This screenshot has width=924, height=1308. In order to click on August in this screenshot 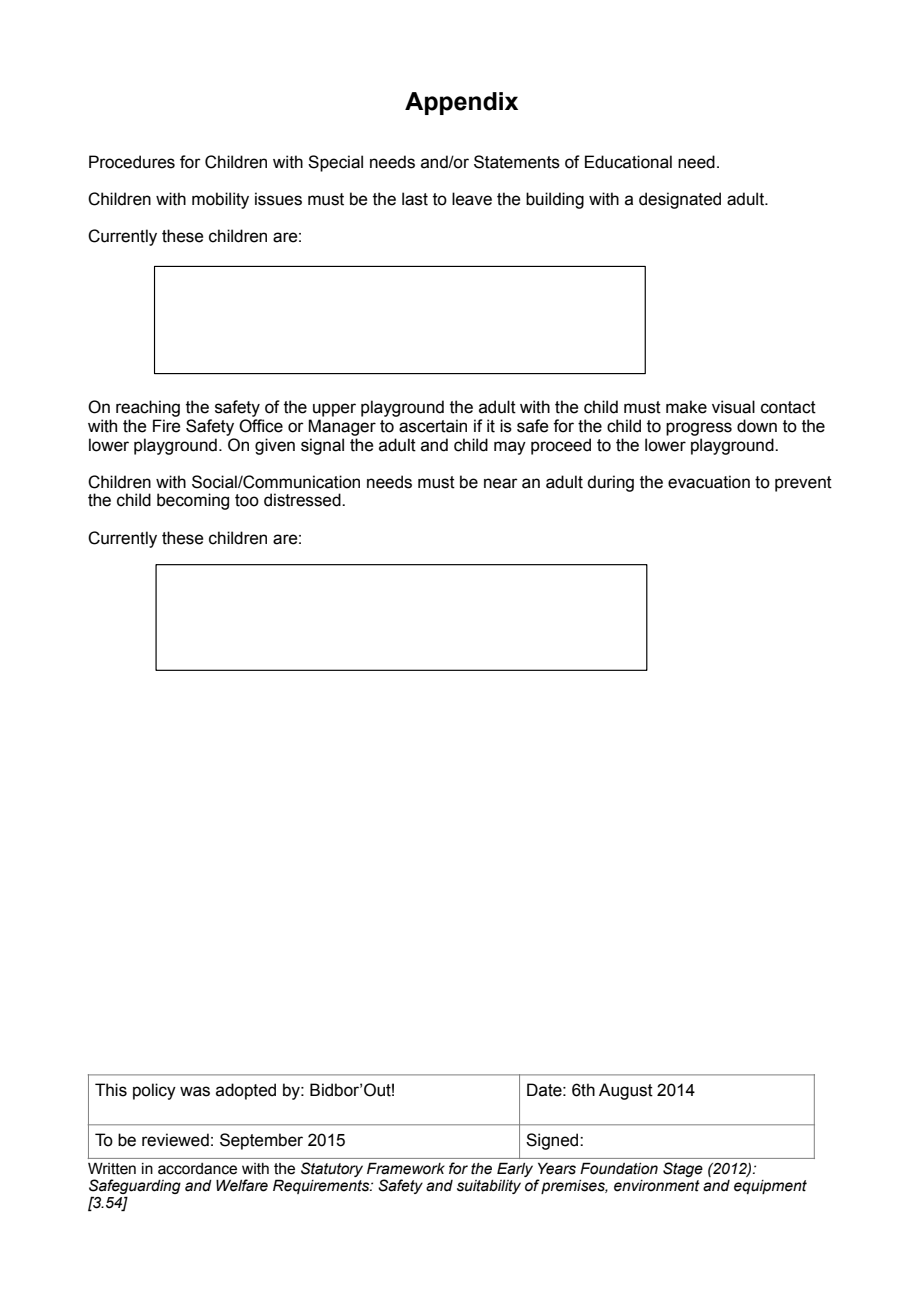, I will do `click(626, 1091)`.
